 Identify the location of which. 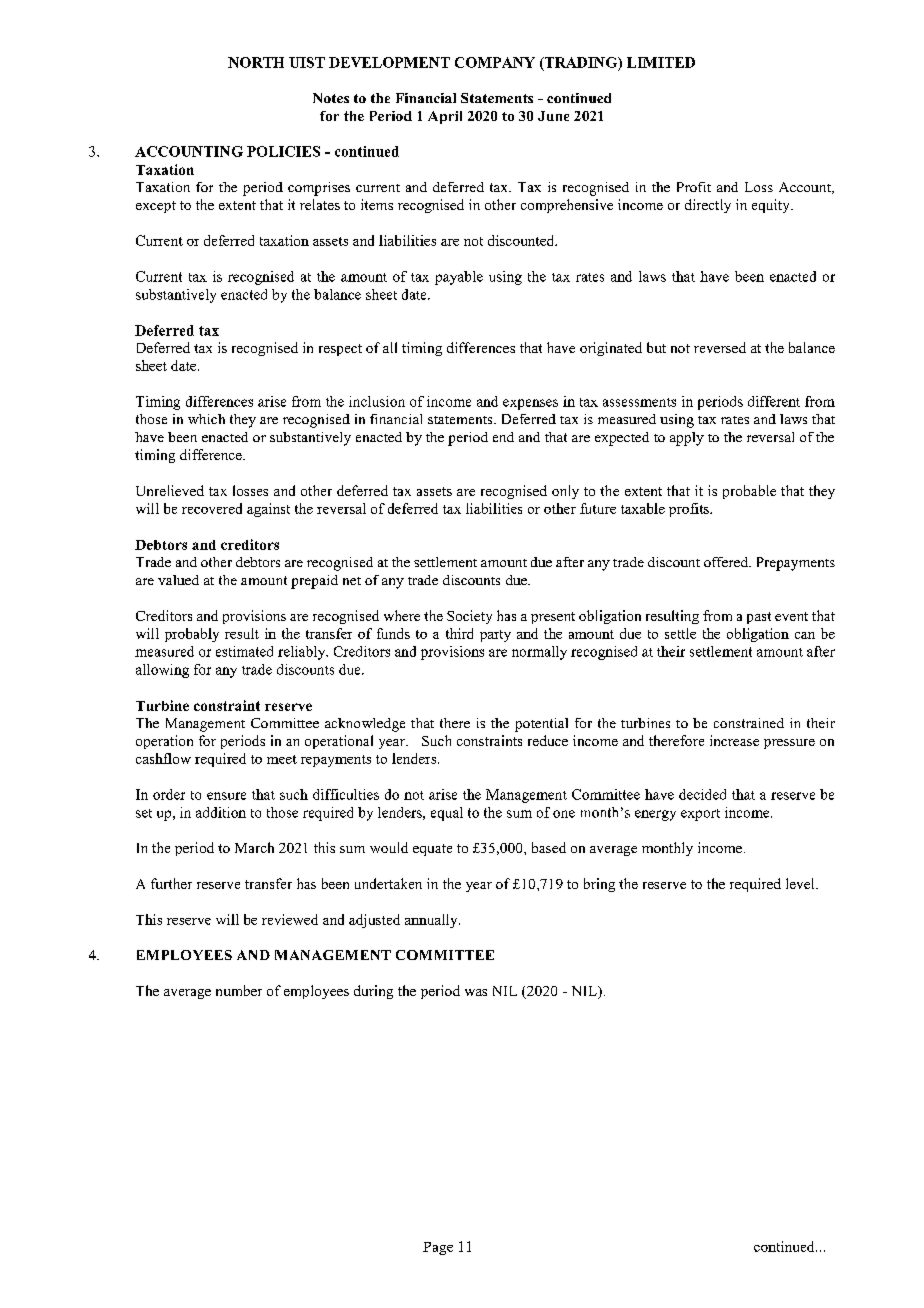
(206, 419).
